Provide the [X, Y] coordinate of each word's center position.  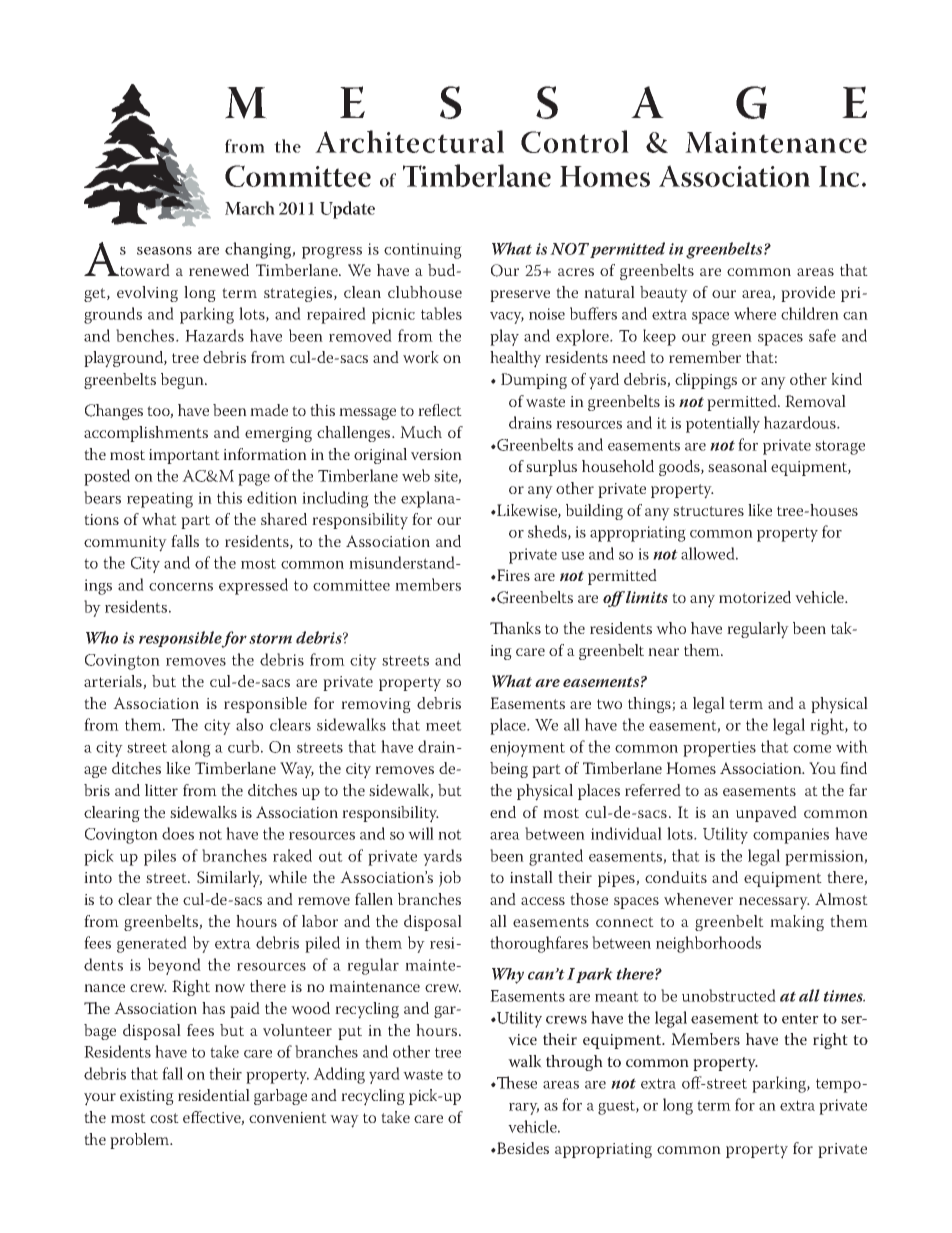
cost [164, 1118]
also [249, 724]
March [250, 208]
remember [705, 357]
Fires [512, 575]
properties [719, 749]
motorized [755, 597]
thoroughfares [539, 944]
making [797, 923]
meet [444, 725]
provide [808, 294]
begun [183, 381]
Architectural [409, 141]
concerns [181, 587]
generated [152, 944]
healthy [515, 359]
